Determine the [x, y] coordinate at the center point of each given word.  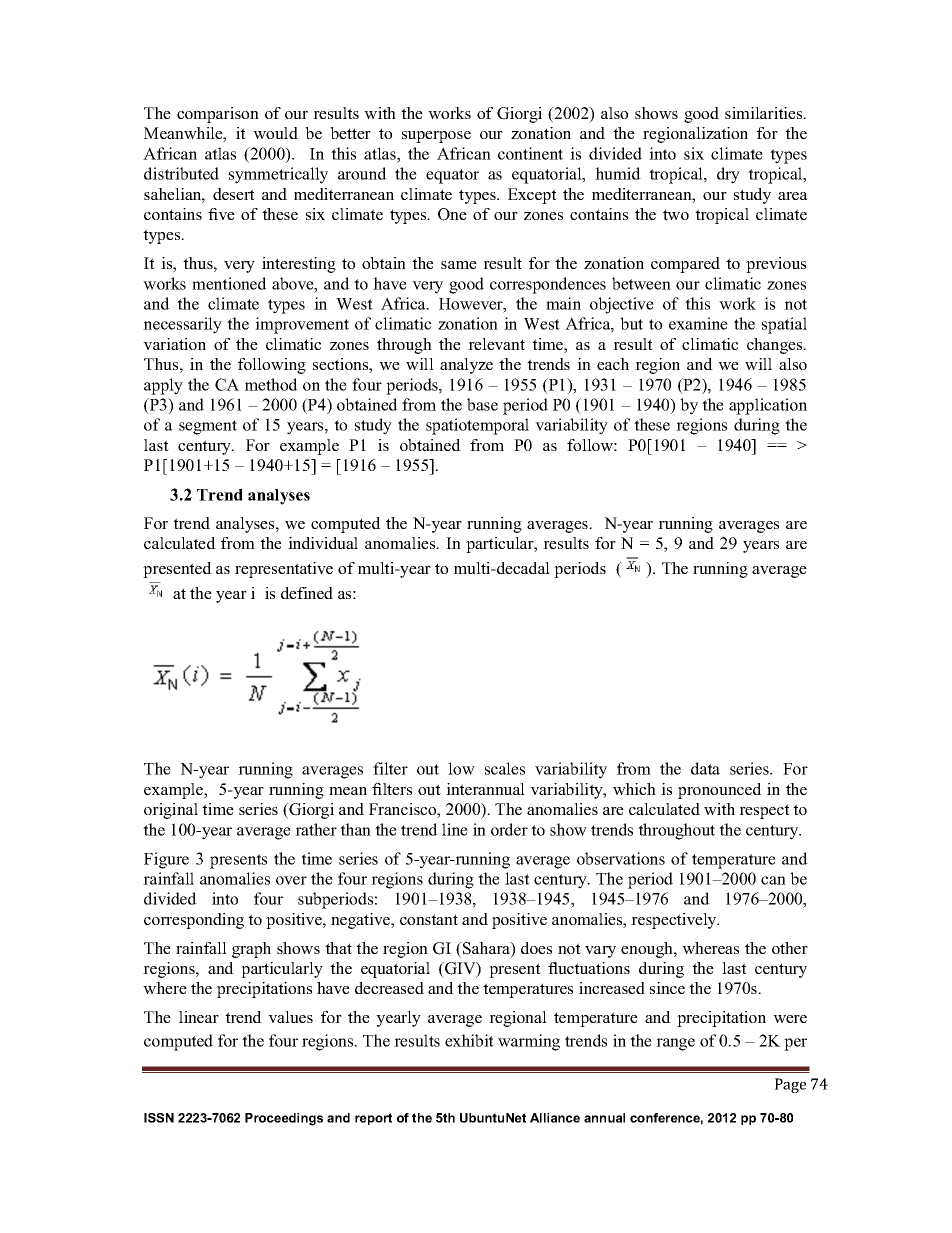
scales [505, 768]
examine [698, 323]
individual [323, 543]
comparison [218, 115]
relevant [496, 344]
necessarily [182, 325]
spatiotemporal [477, 426]
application [768, 406]
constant [429, 919]
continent [530, 153]
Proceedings [284, 1119]
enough [648, 950]
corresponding [194, 921]
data [705, 768]
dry [728, 175]
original [171, 811]
